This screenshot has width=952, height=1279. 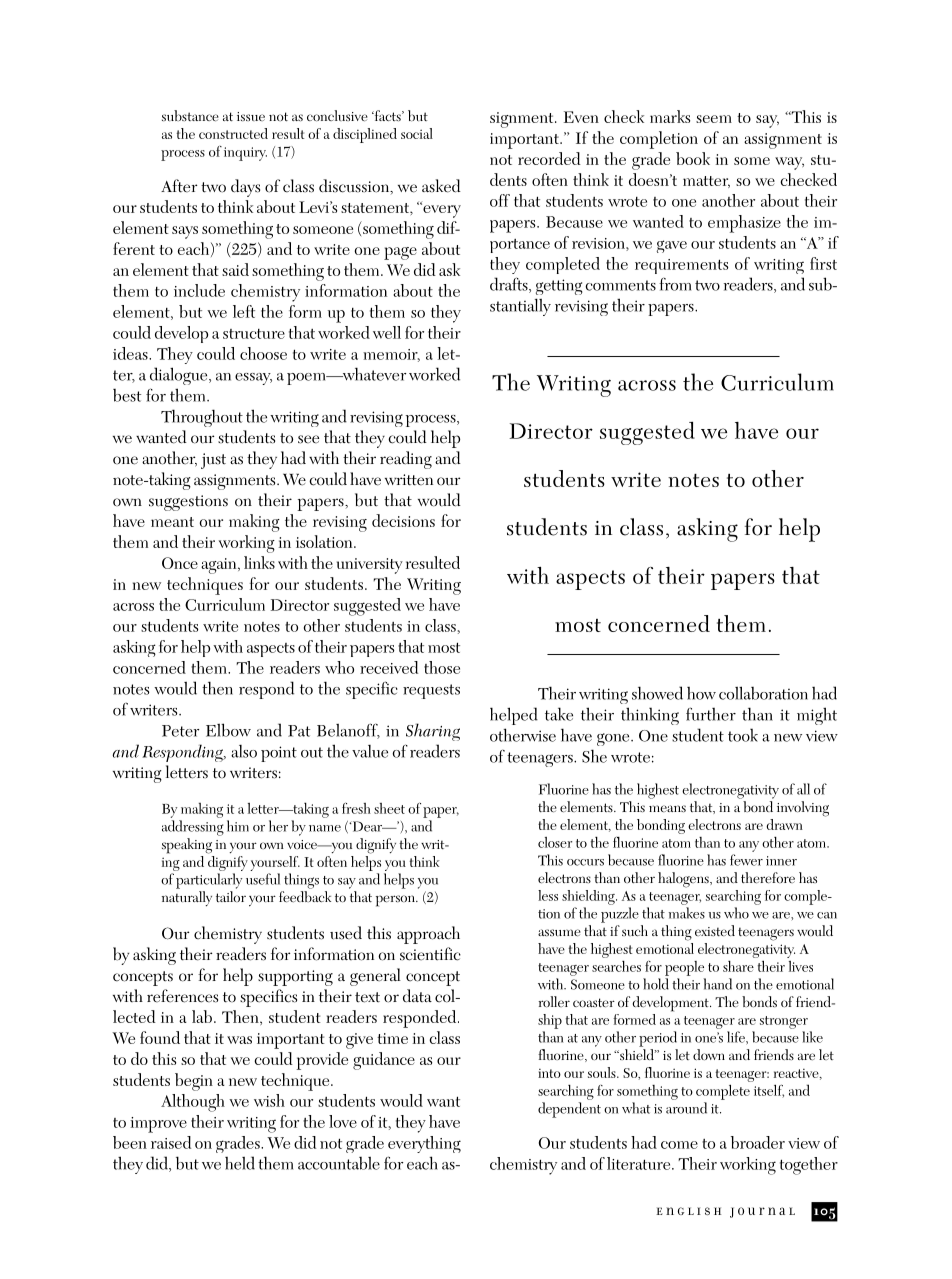 I want to click on constructed, so click(x=233, y=133).
